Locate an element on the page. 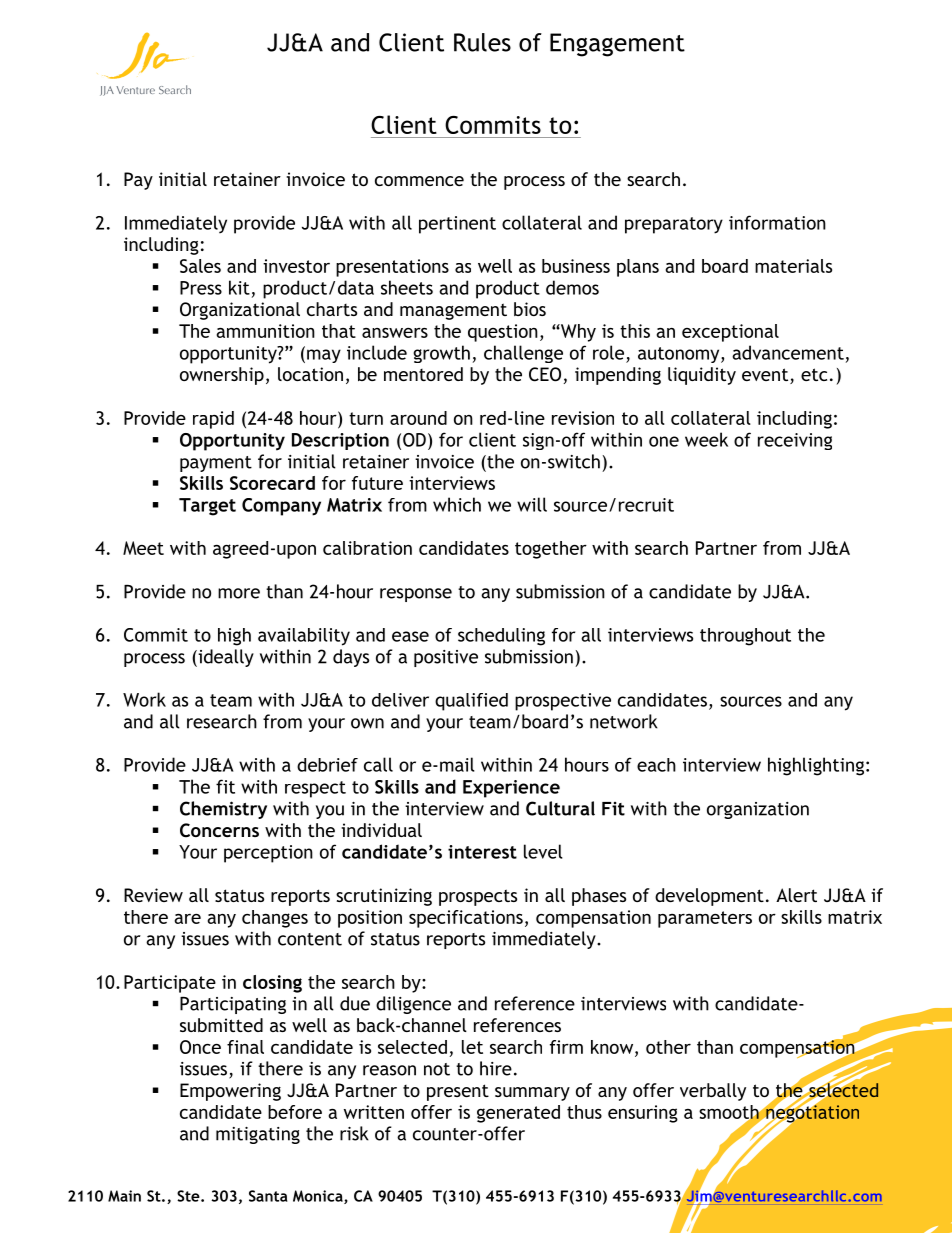 Image resolution: width=952 pixels, height=1233 pixels. exceptional is located at coordinates (730, 333).
